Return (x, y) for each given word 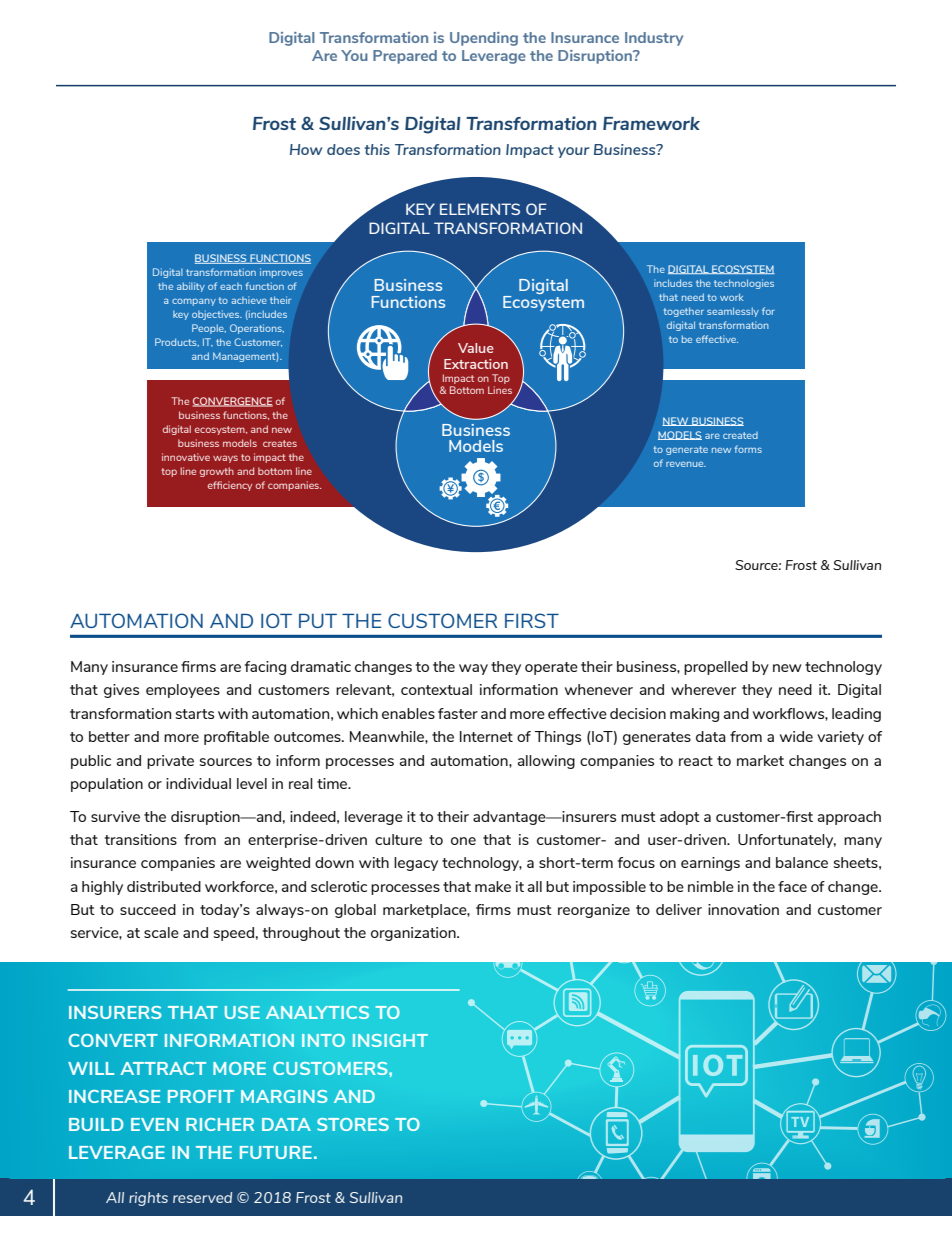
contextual (436, 689)
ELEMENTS (480, 209)
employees (183, 691)
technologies (744, 284)
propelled (716, 668)
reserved (202, 1197)
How (306, 149)
